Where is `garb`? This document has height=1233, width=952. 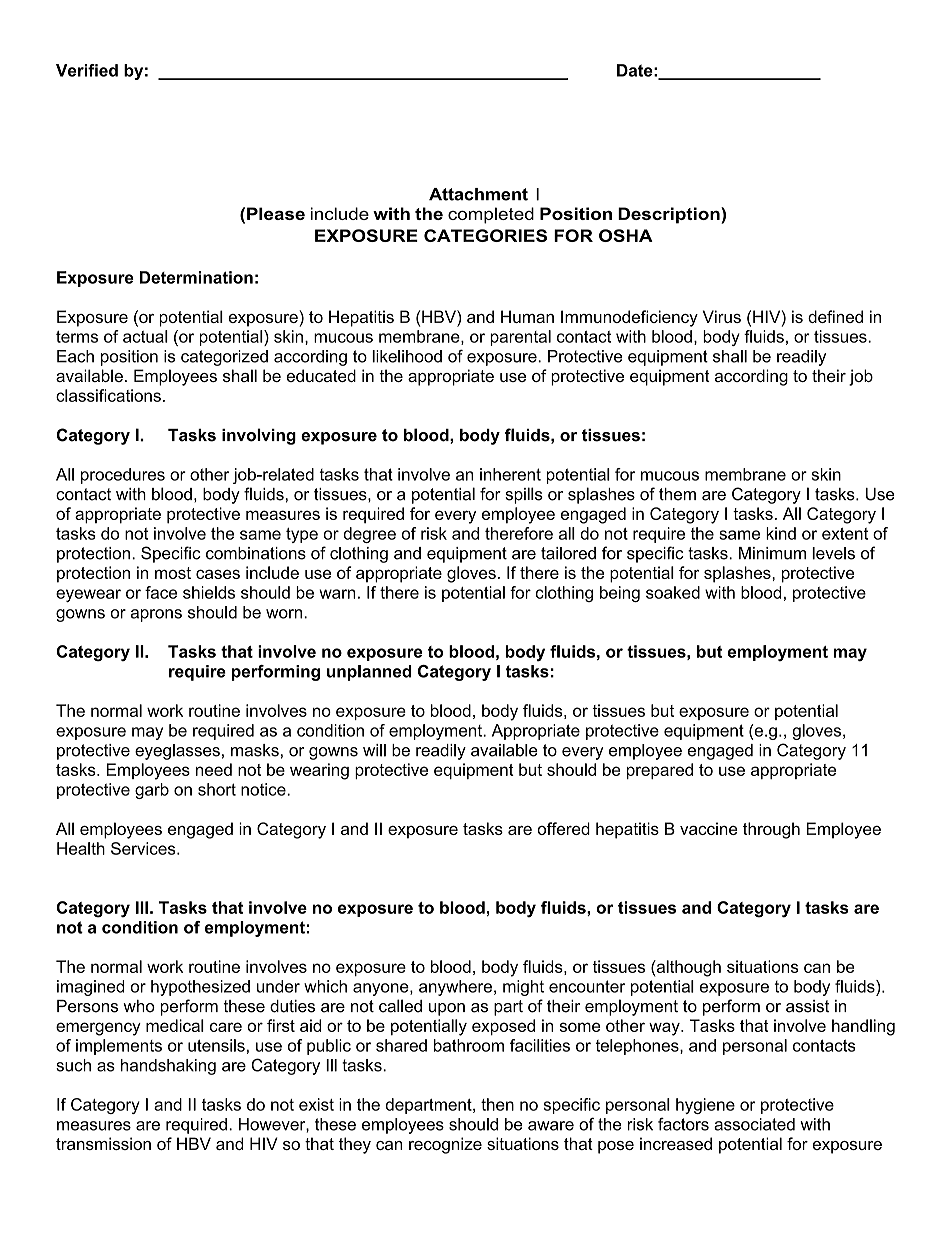 garb is located at coordinates (152, 791).
